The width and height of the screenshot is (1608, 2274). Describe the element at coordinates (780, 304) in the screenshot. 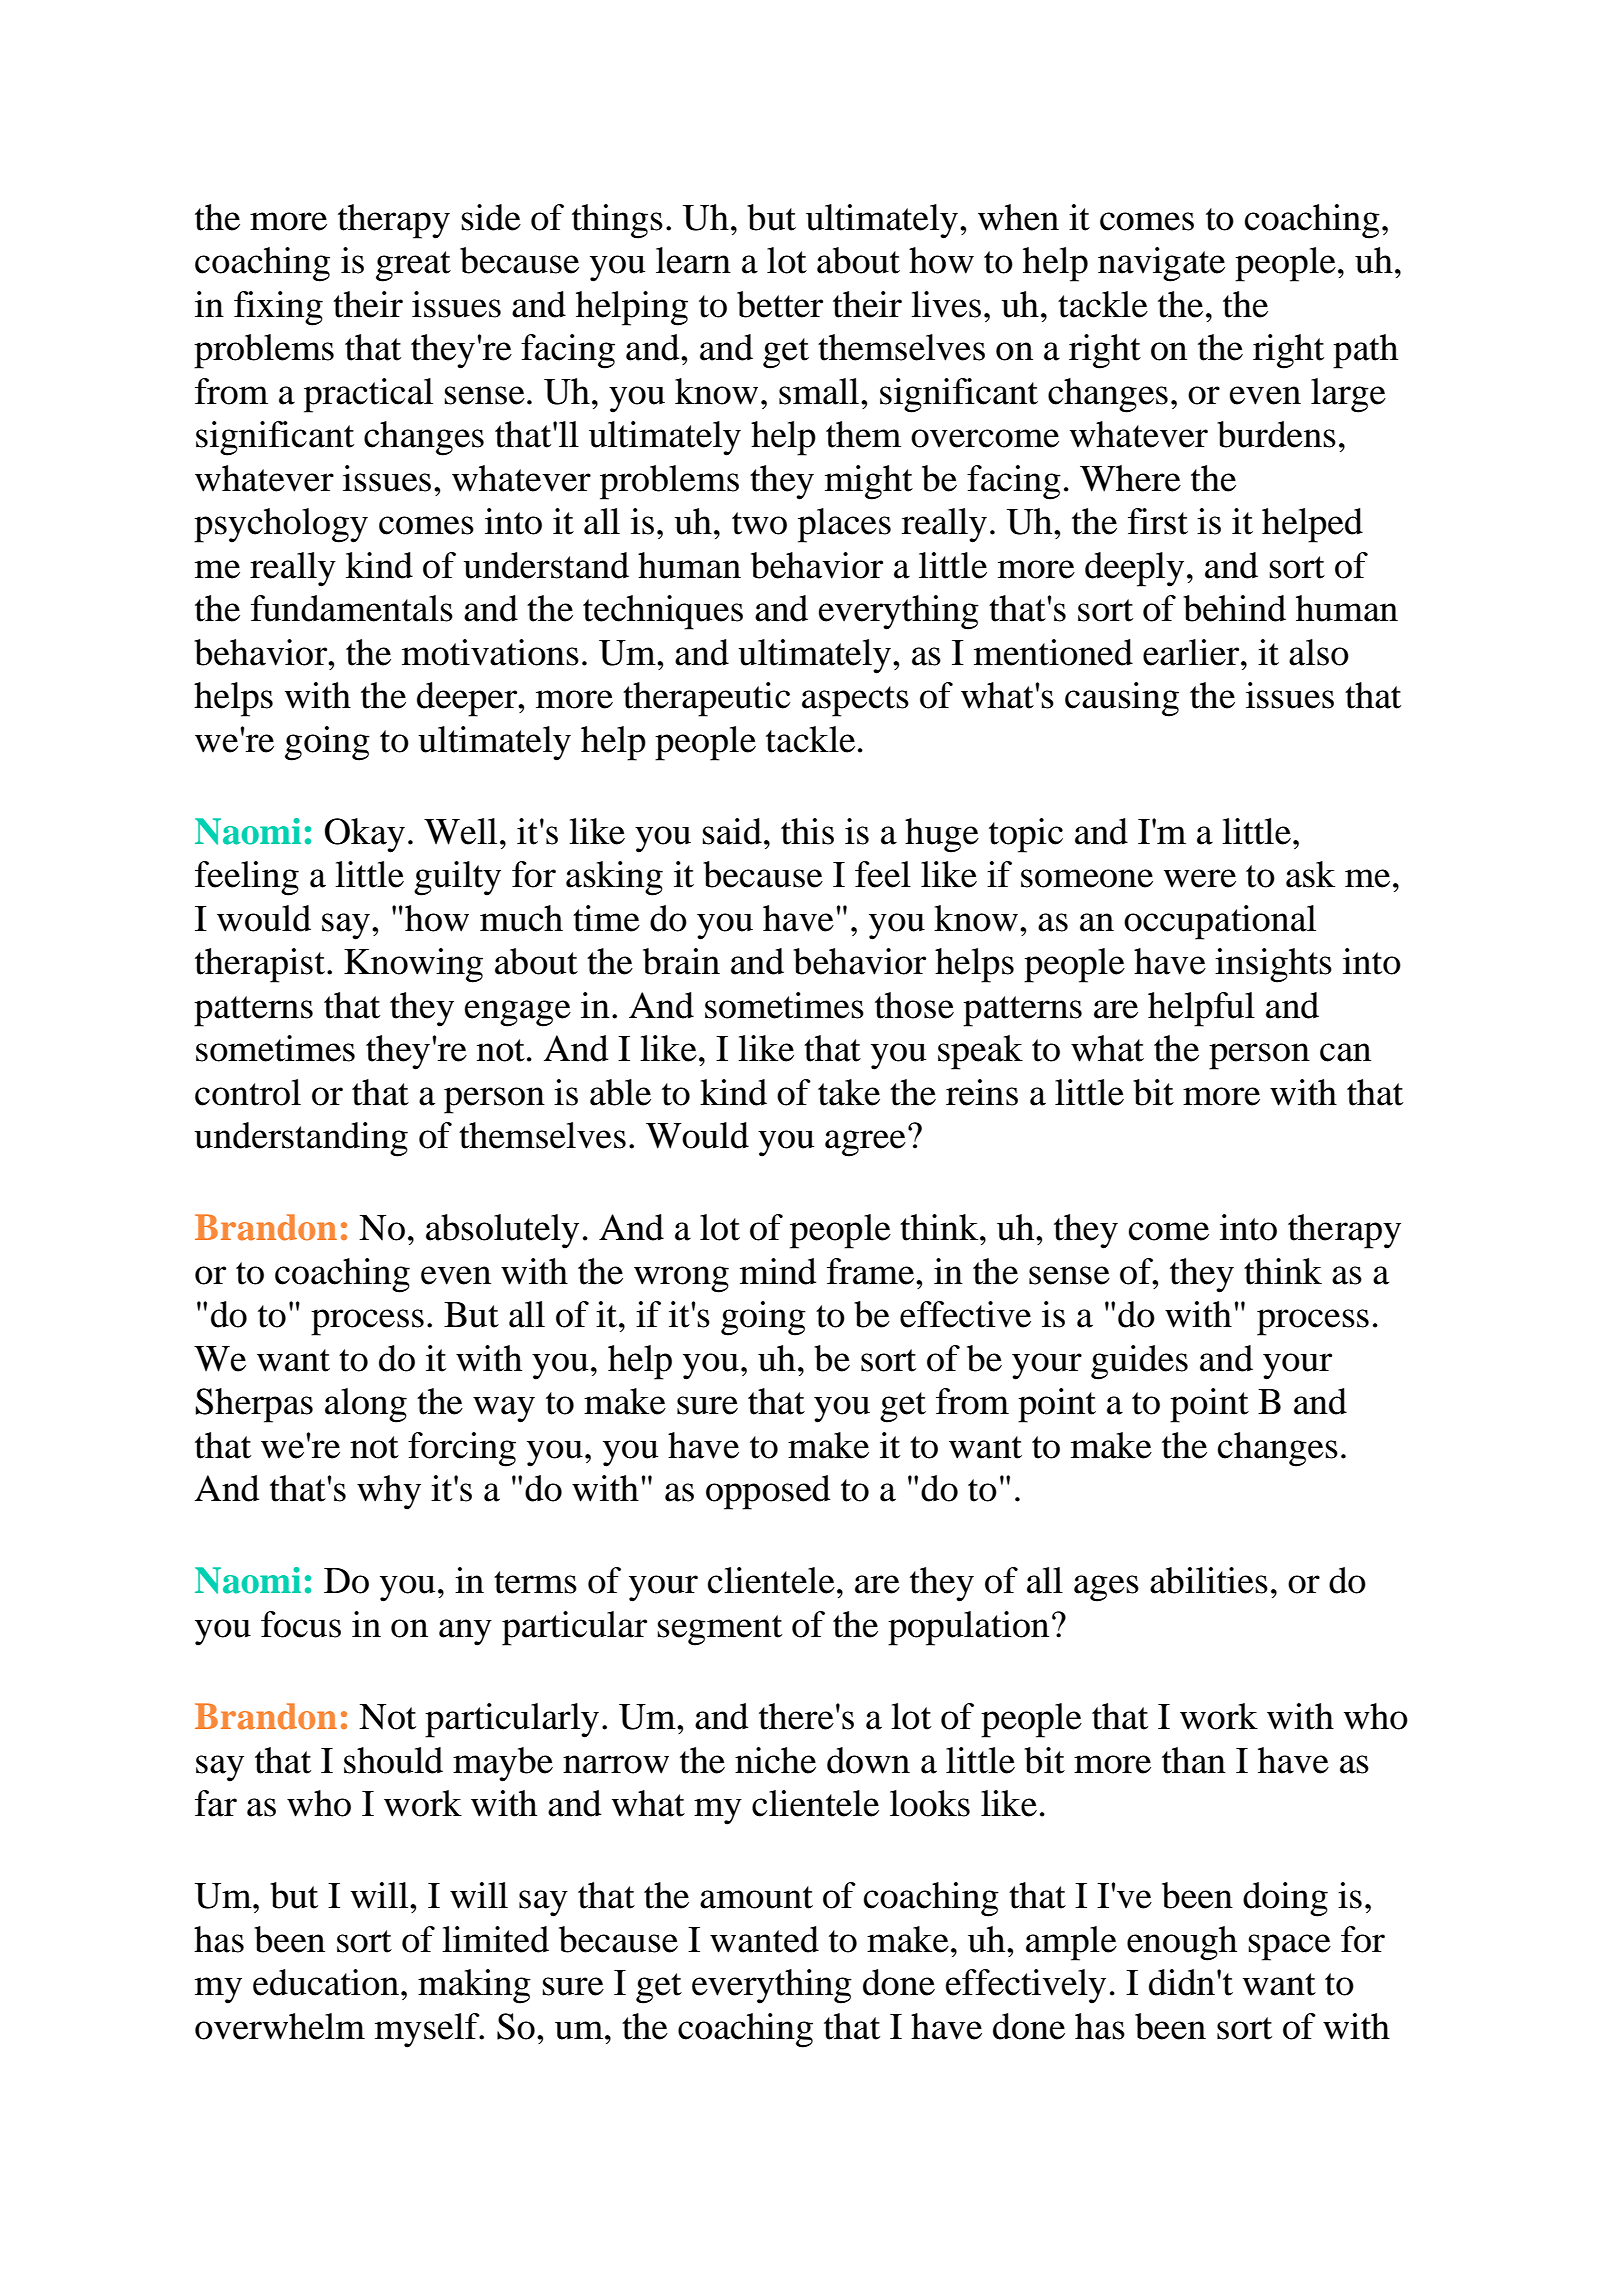

I see `better` at that location.
